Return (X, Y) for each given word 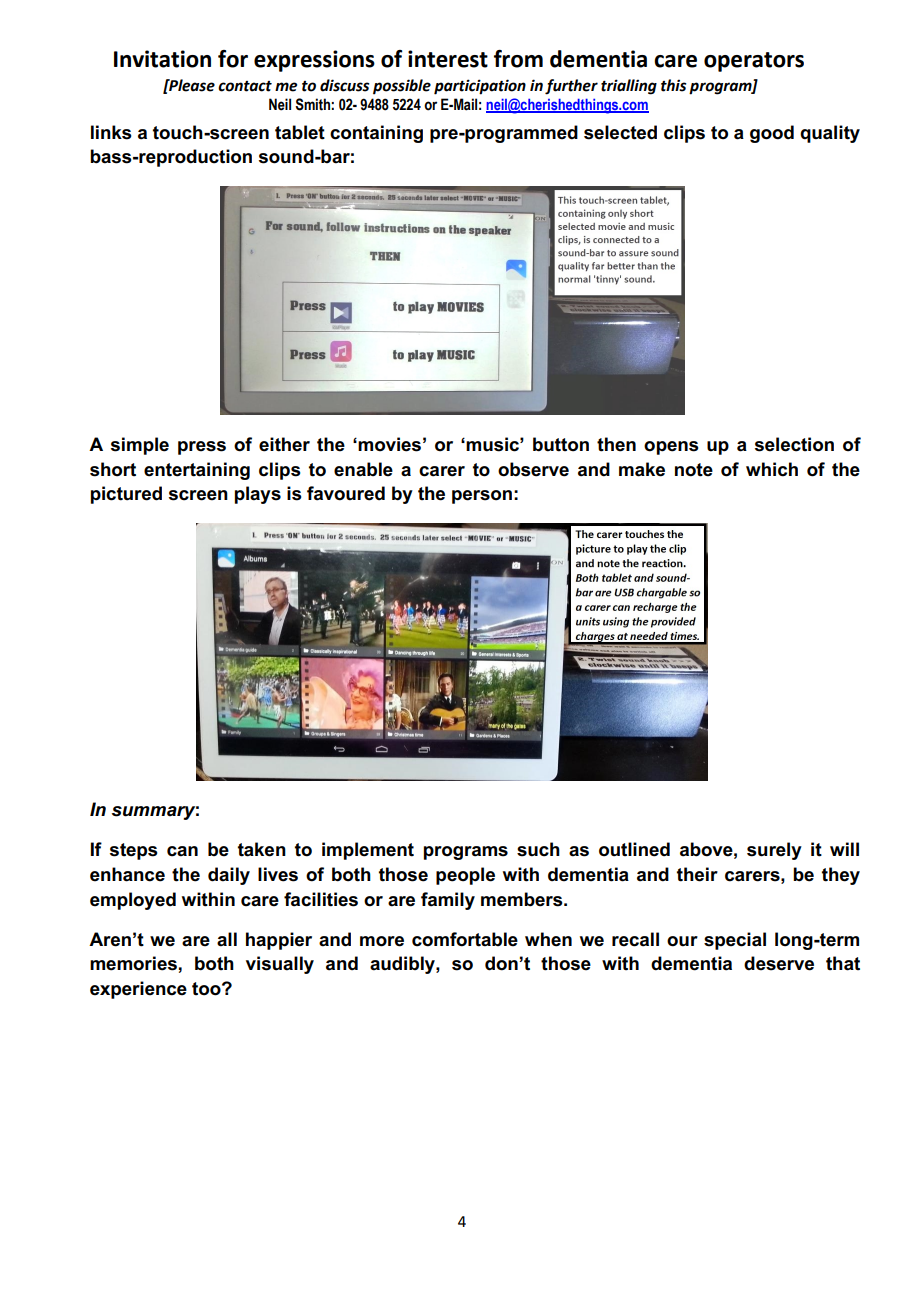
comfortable (465, 939)
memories (133, 963)
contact (245, 86)
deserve (779, 963)
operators (754, 62)
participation (480, 87)
